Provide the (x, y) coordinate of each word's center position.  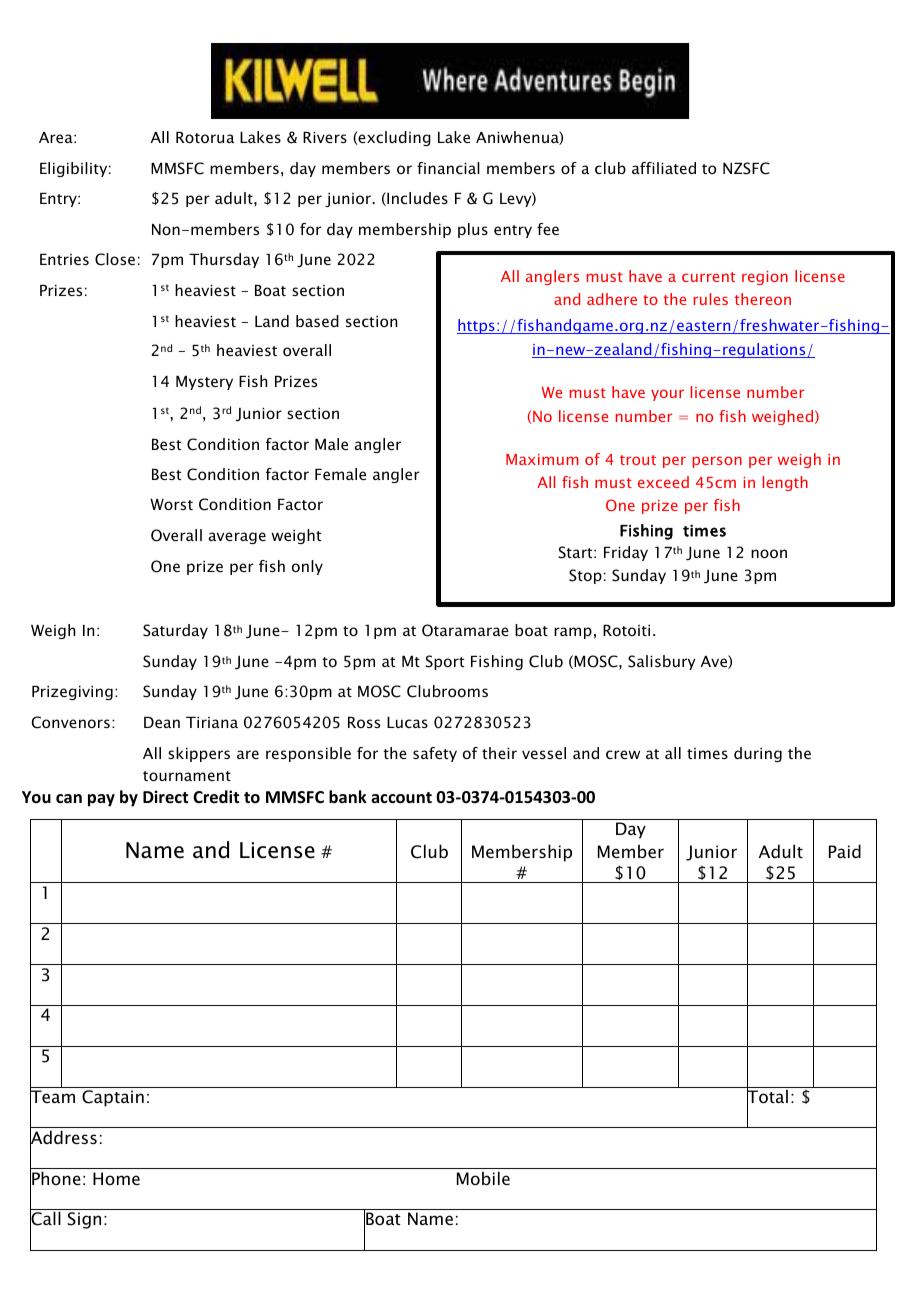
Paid (845, 851)
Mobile (483, 1178)
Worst (171, 504)
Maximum (542, 459)
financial (448, 168)
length (785, 483)
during (758, 754)
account (401, 798)
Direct (165, 796)
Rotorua (205, 137)
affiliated (664, 168)
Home (116, 1178)
